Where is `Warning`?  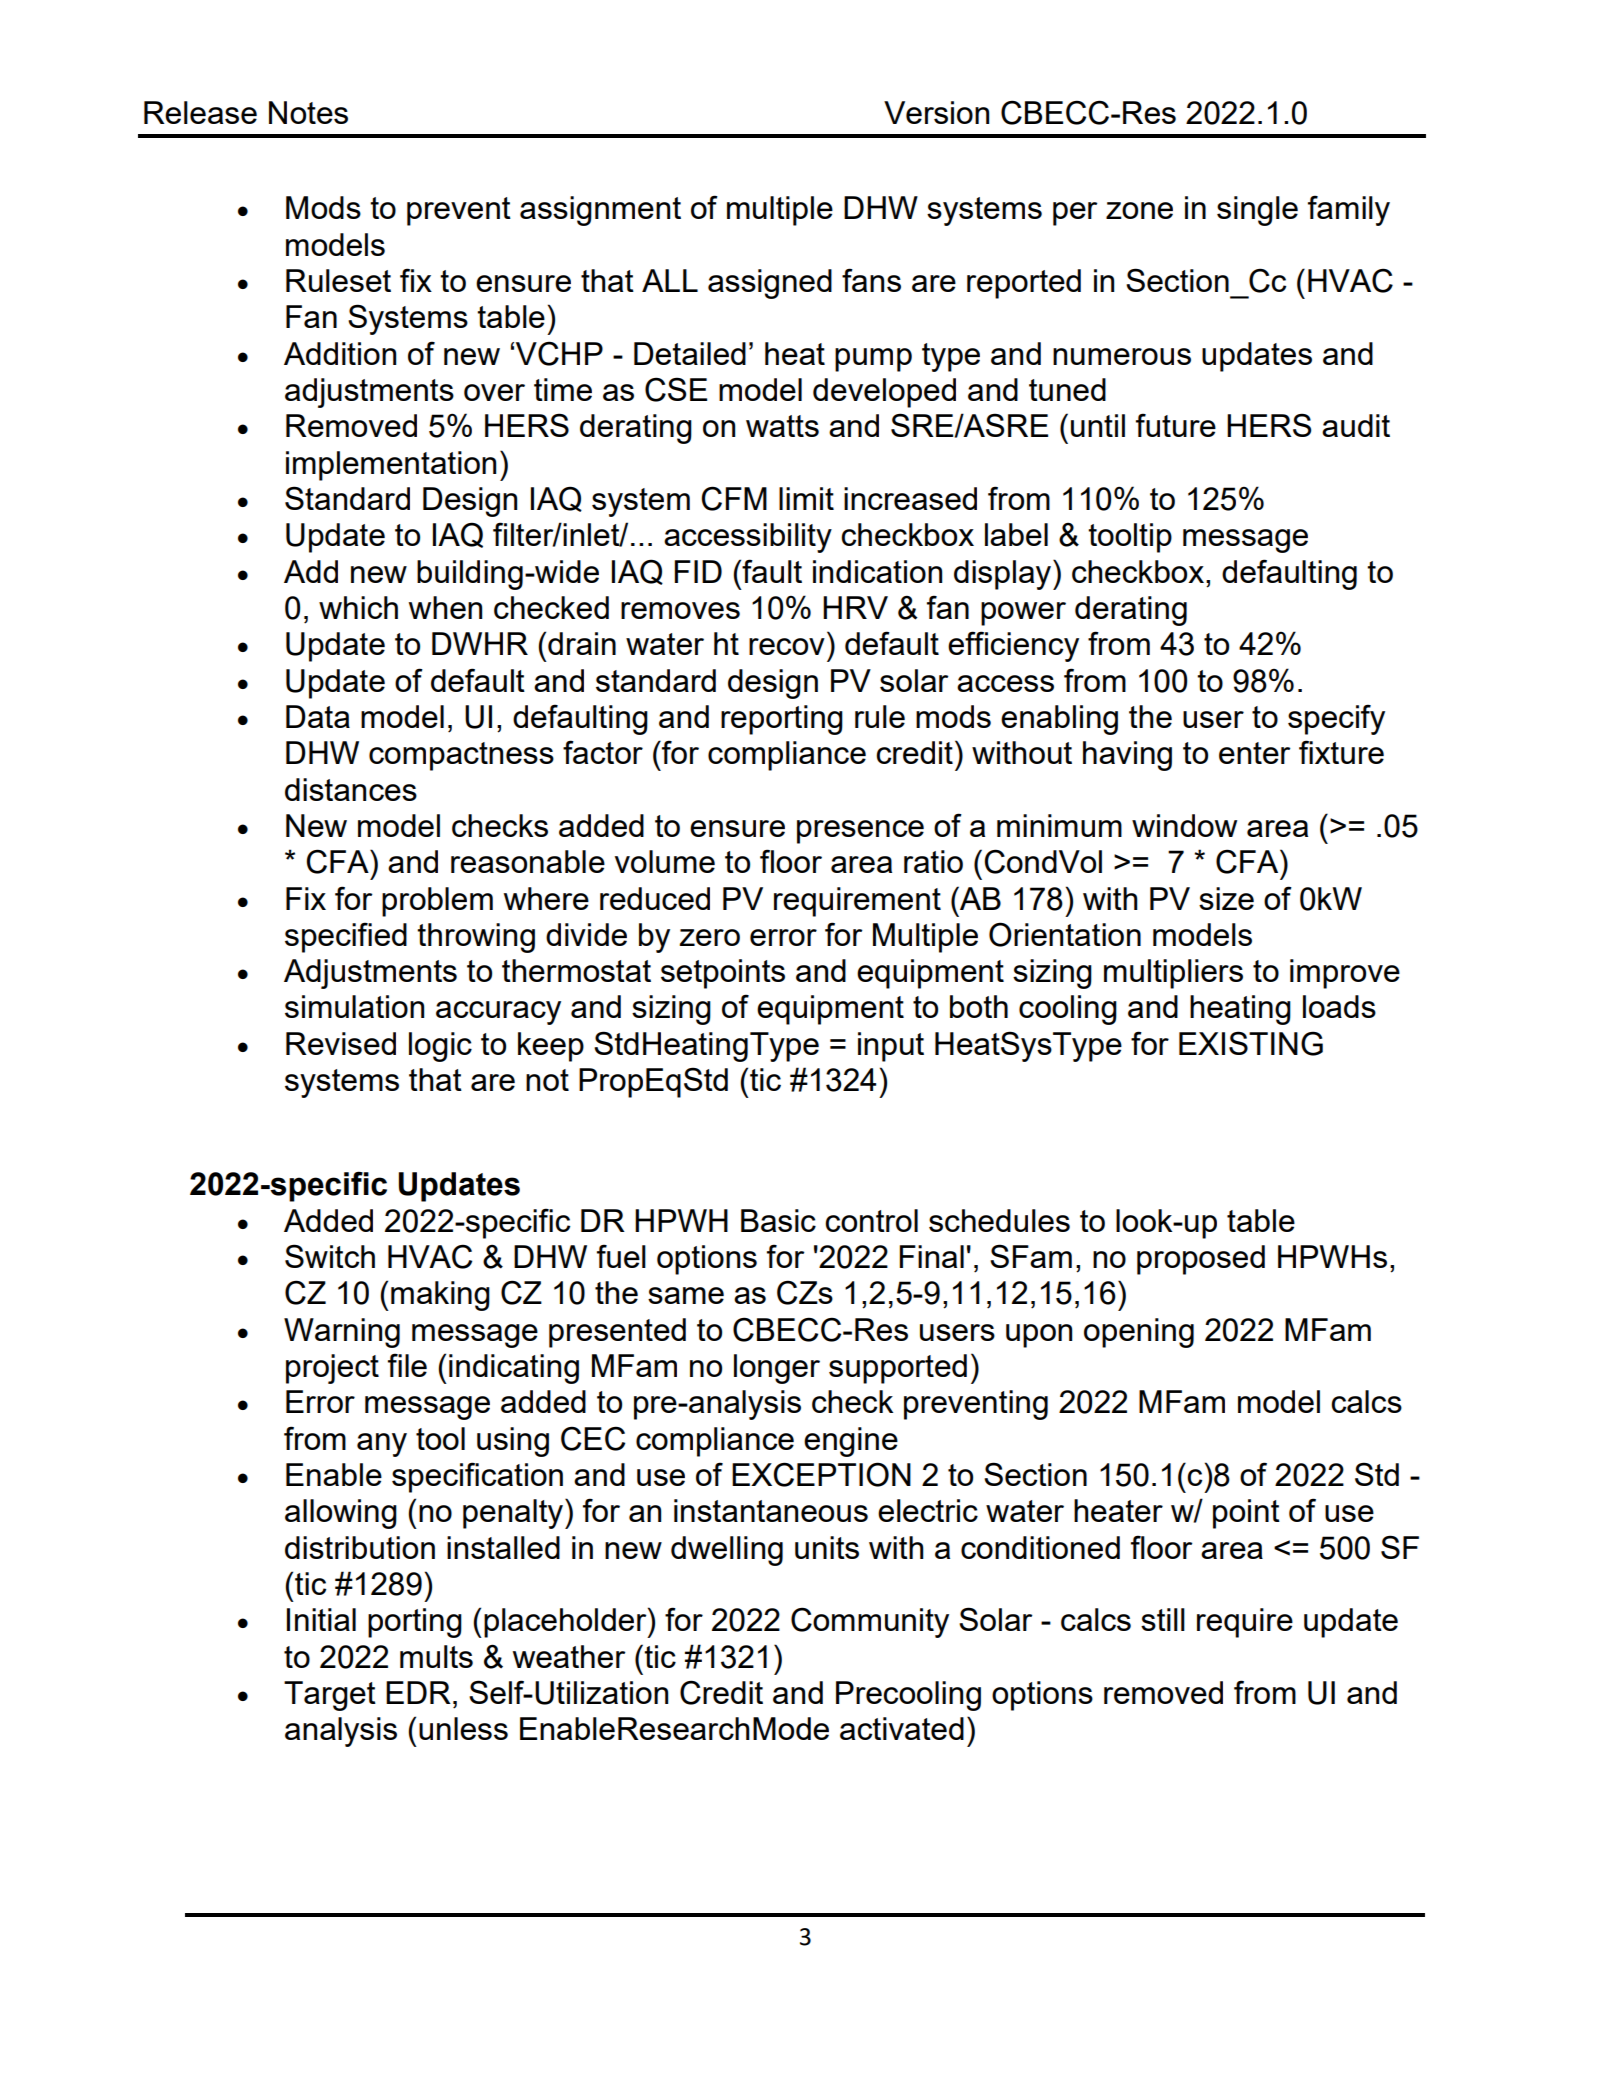
Warning is located at coordinates (342, 1333).
